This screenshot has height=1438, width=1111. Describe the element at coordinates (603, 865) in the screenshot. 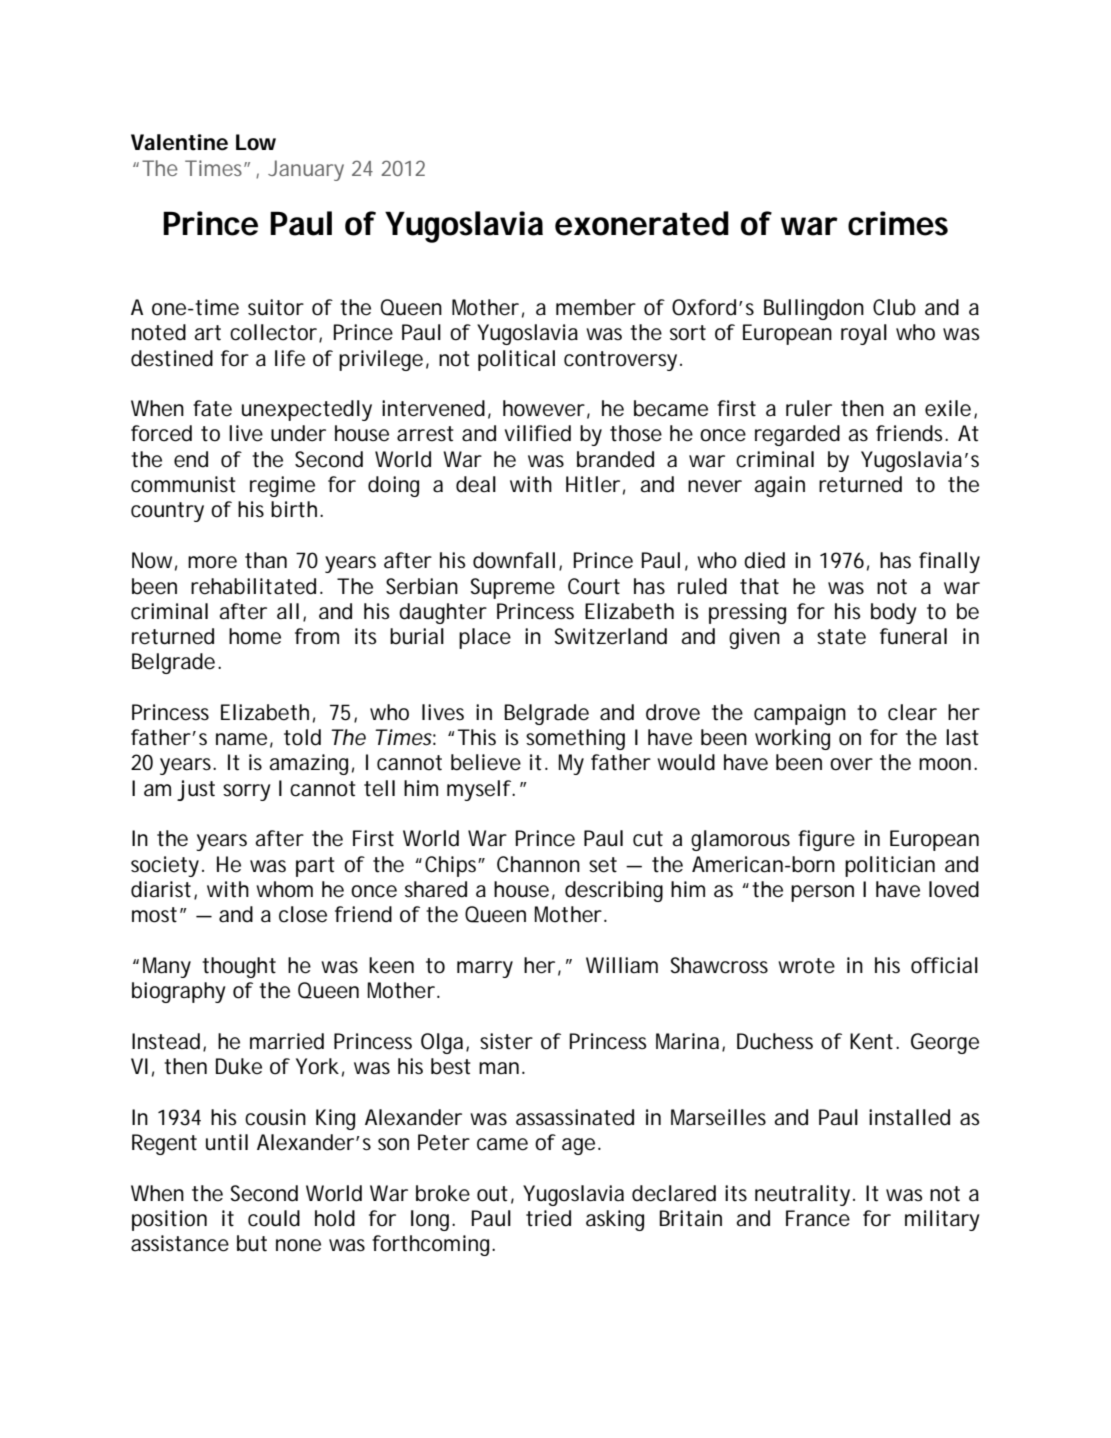

I see `set` at that location.
